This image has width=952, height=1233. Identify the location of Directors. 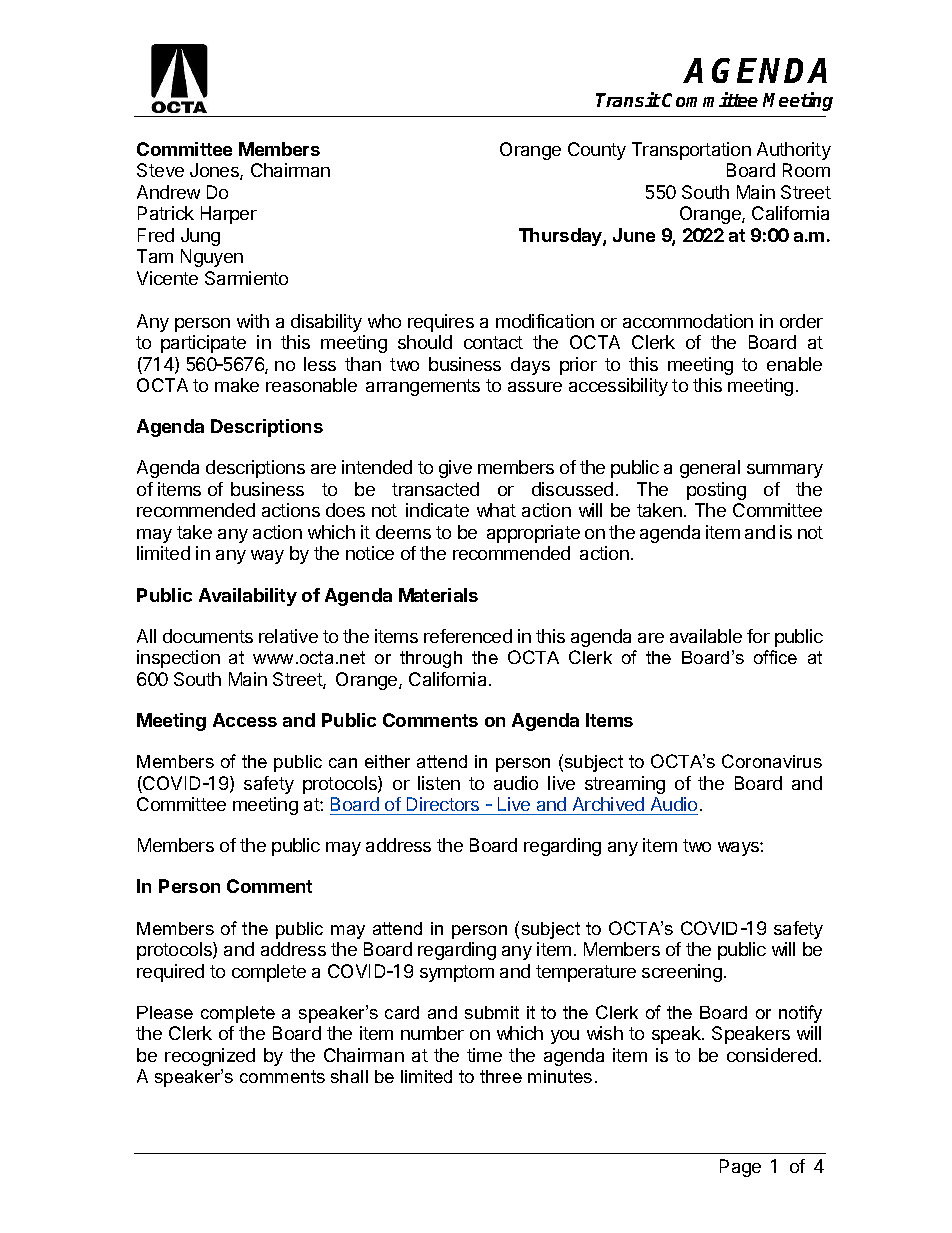
(443, 804).
